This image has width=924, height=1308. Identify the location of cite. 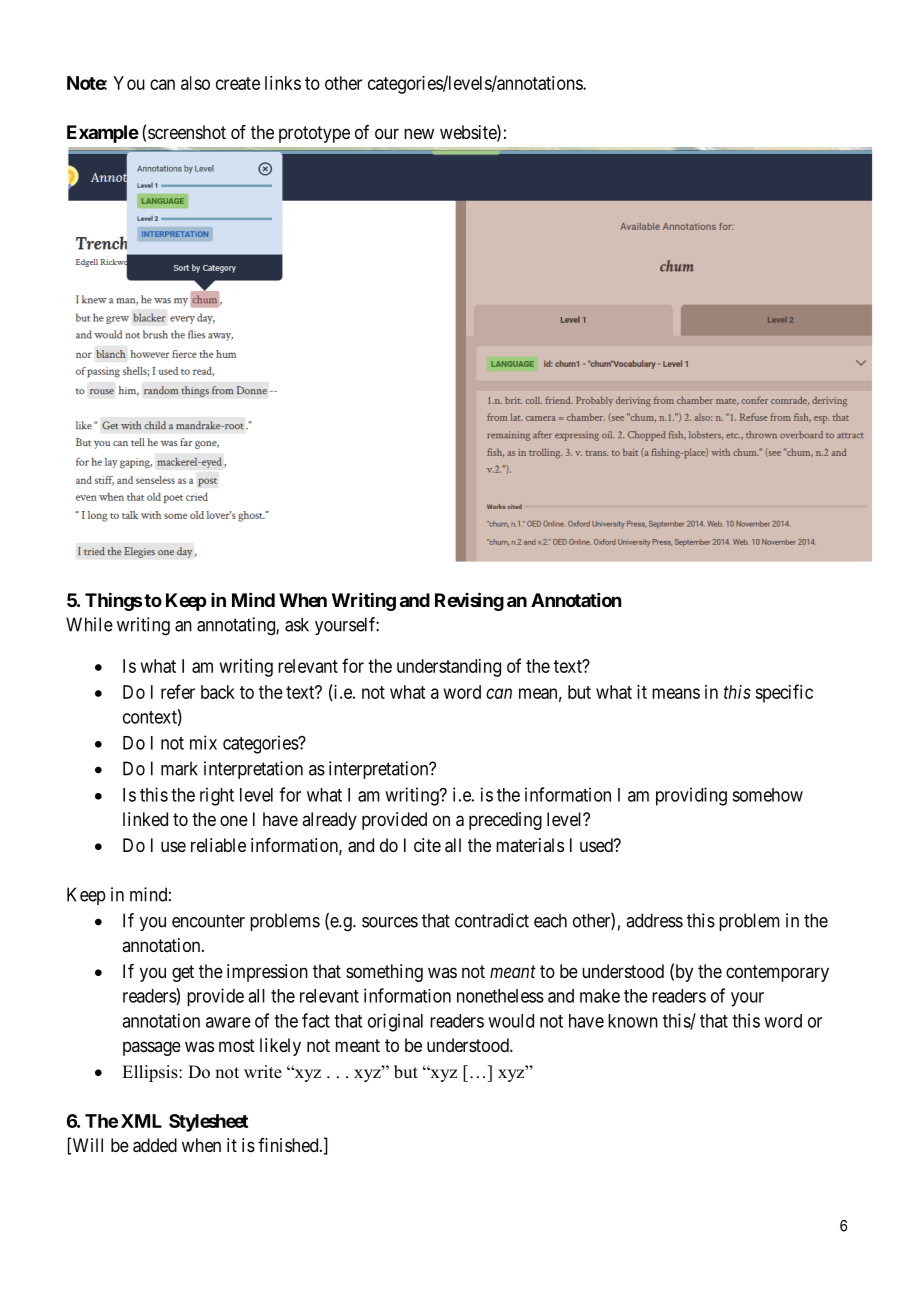
(427, 845).
